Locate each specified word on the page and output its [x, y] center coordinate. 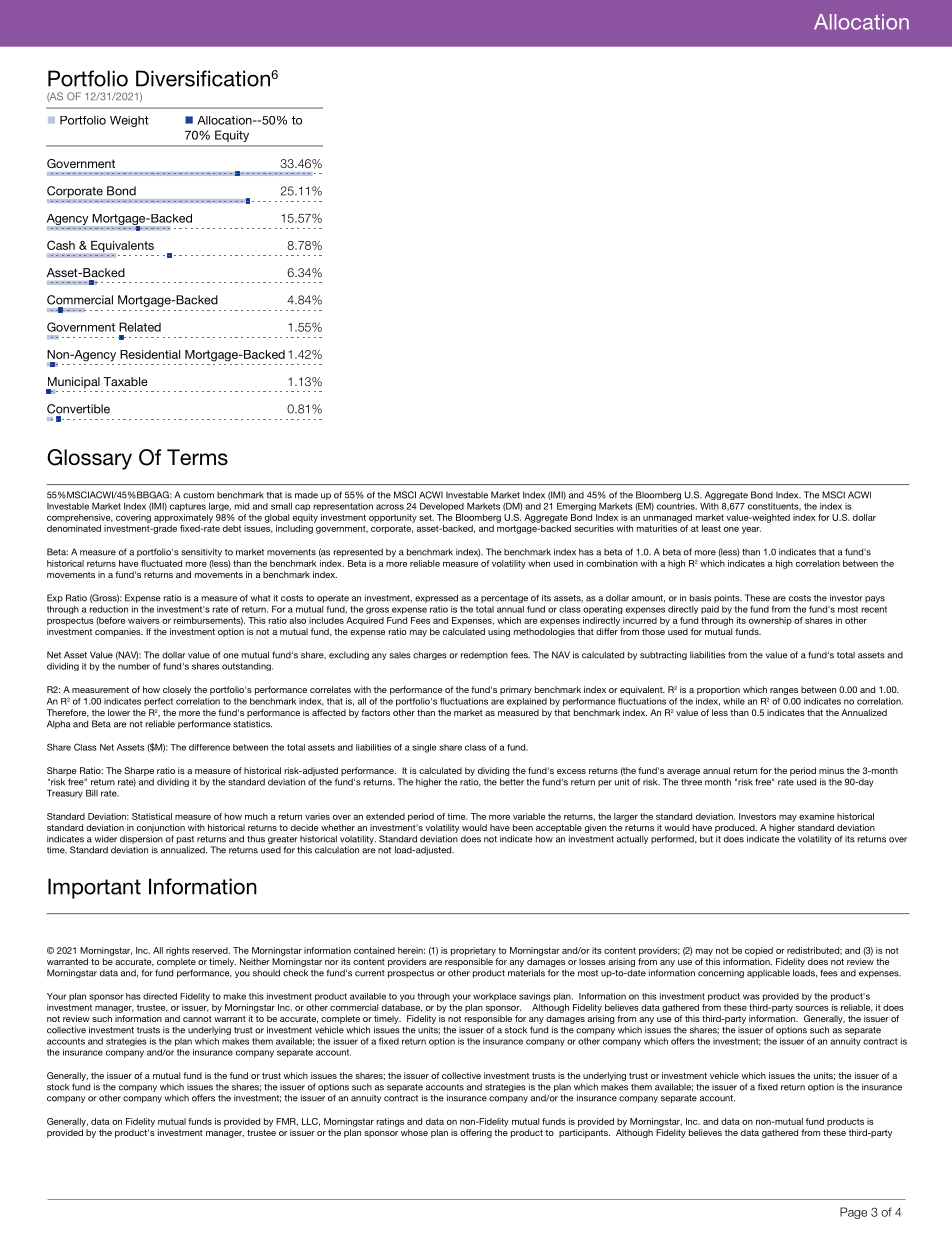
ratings [390, 1122]
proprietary [473, 951]
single [424, 748]
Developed [442, 507]
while [734, 701]
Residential [150, 354]
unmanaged [667, 518]
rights [177, 951]
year [751, 530]
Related [140, 327]
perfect [158, 702]
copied [759, 951]
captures [188, 507]
